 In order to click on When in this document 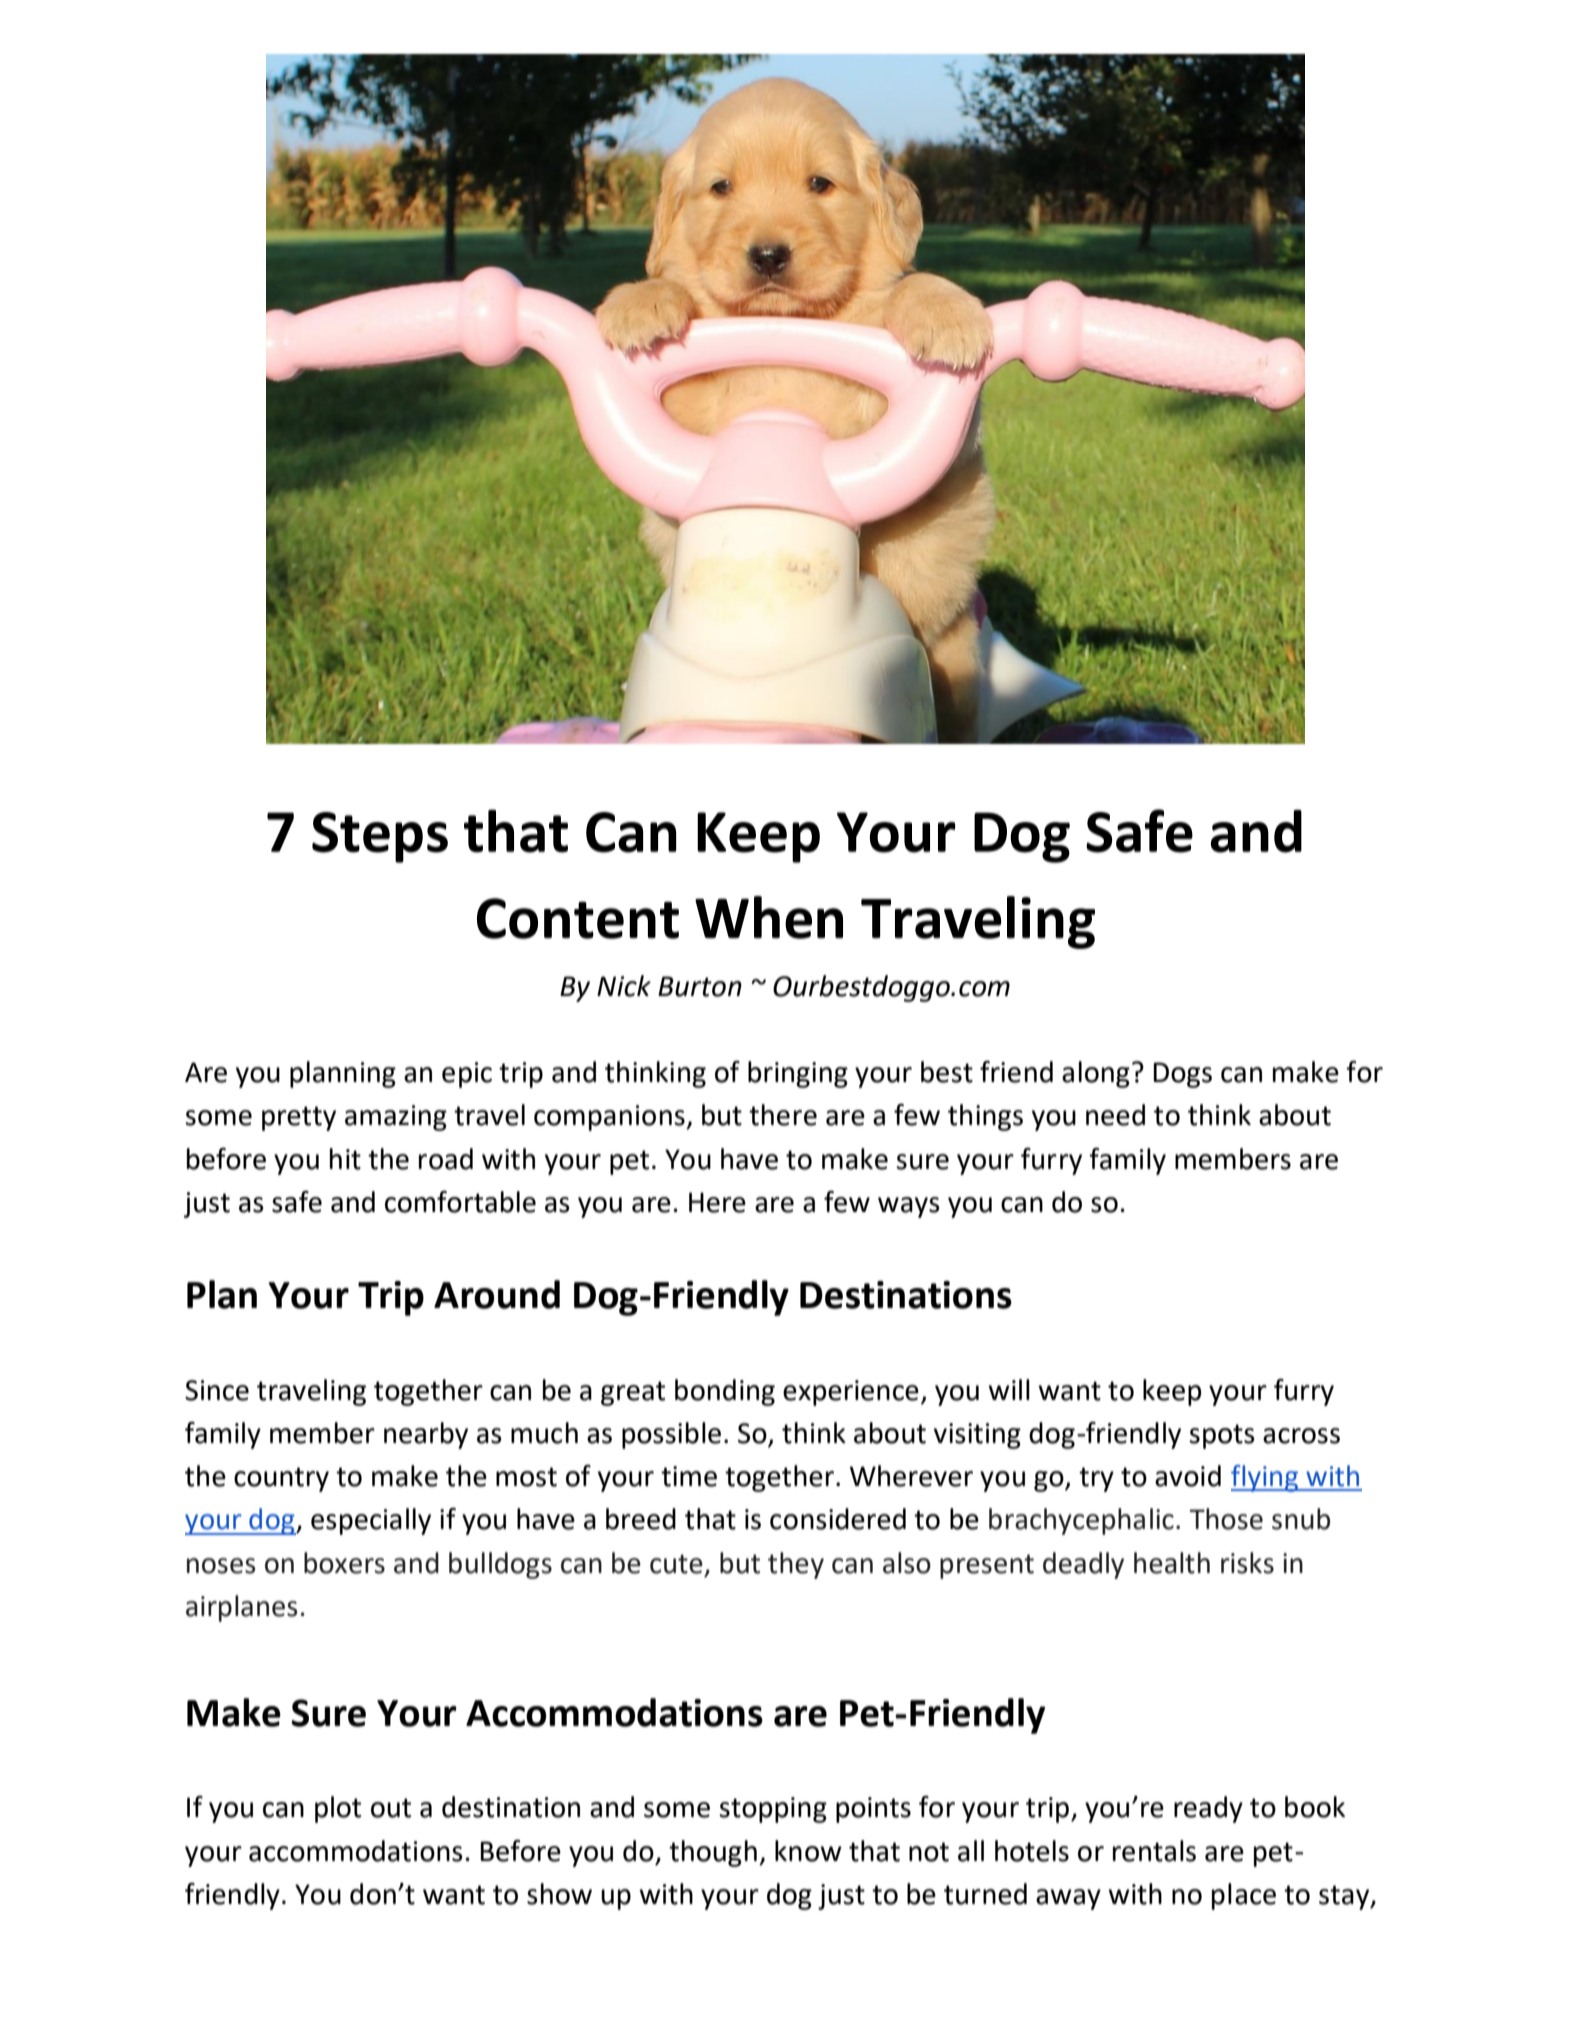, I will do `click(769, 917)`.
